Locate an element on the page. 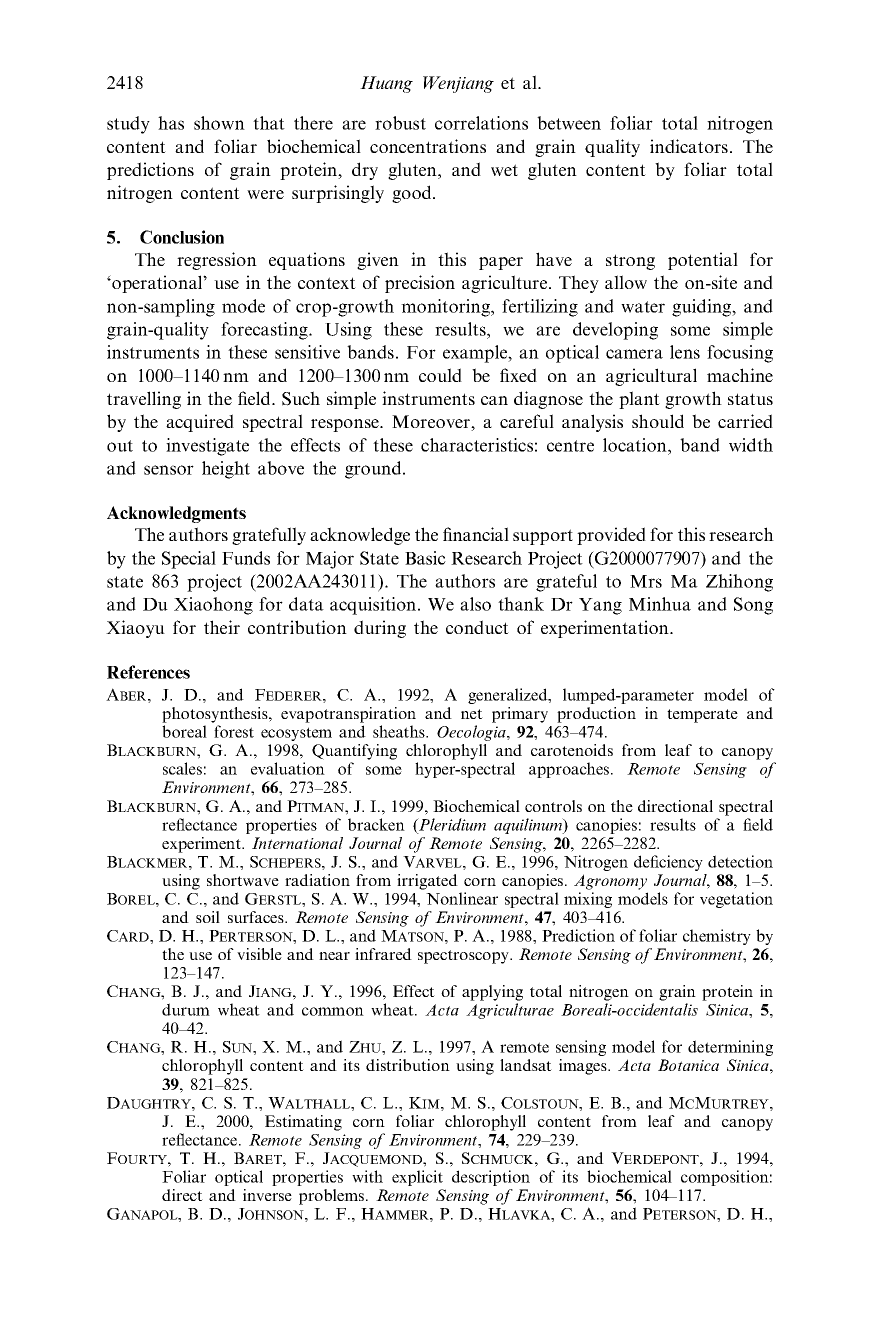 The image size is (896, 1319). ground is located at coordinates (374, 470).
